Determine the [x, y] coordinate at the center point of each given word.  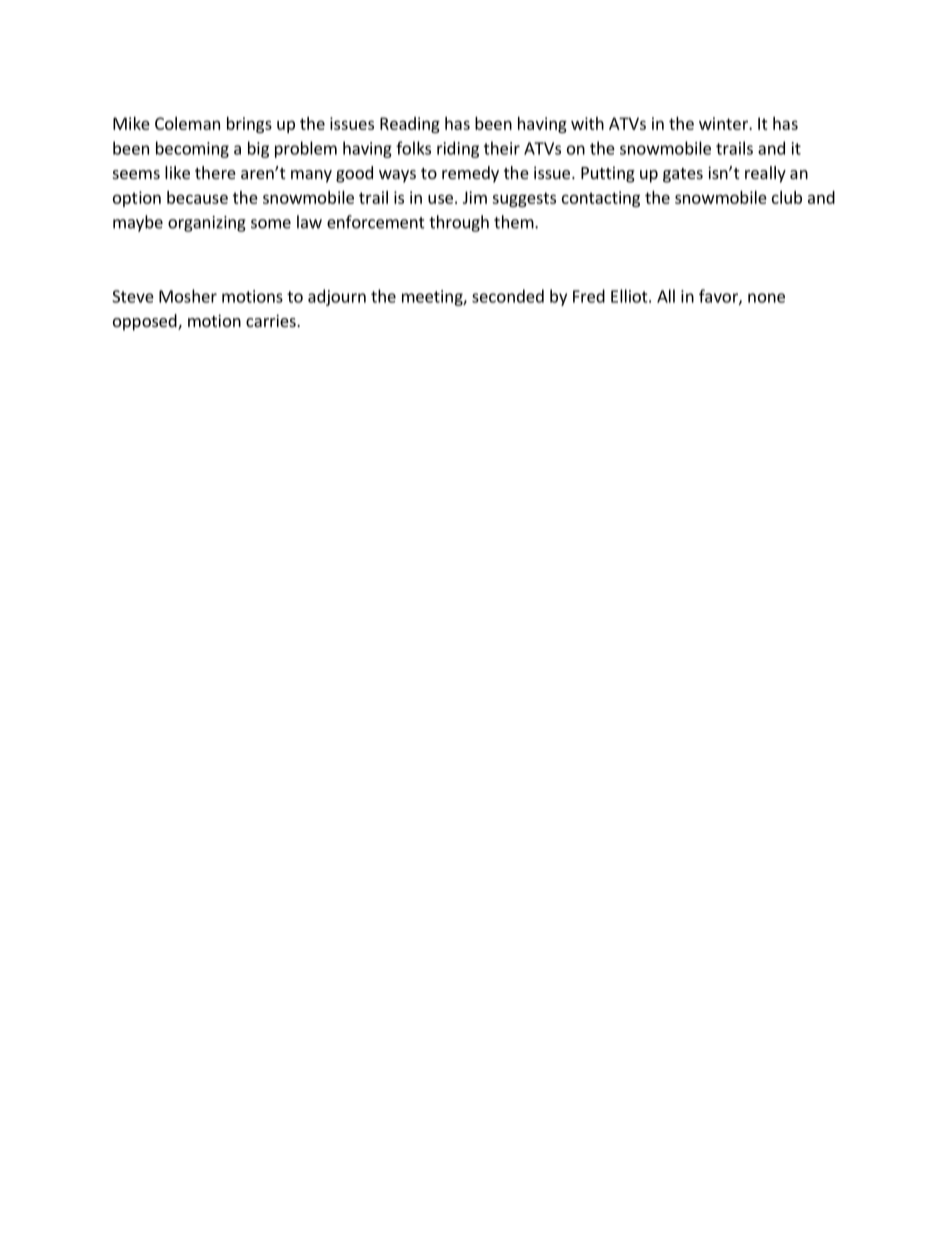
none [766, 298]
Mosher [188, 296]
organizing [207, 224]
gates [683, 175]
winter [724, 123]
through [459, 223]
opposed [146, 322]
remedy [470, 174]
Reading [410, 125]
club [787, 197]
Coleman [187, 123]
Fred [589, 296]
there [215, 172]
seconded [508, 296]
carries [272, 320]
